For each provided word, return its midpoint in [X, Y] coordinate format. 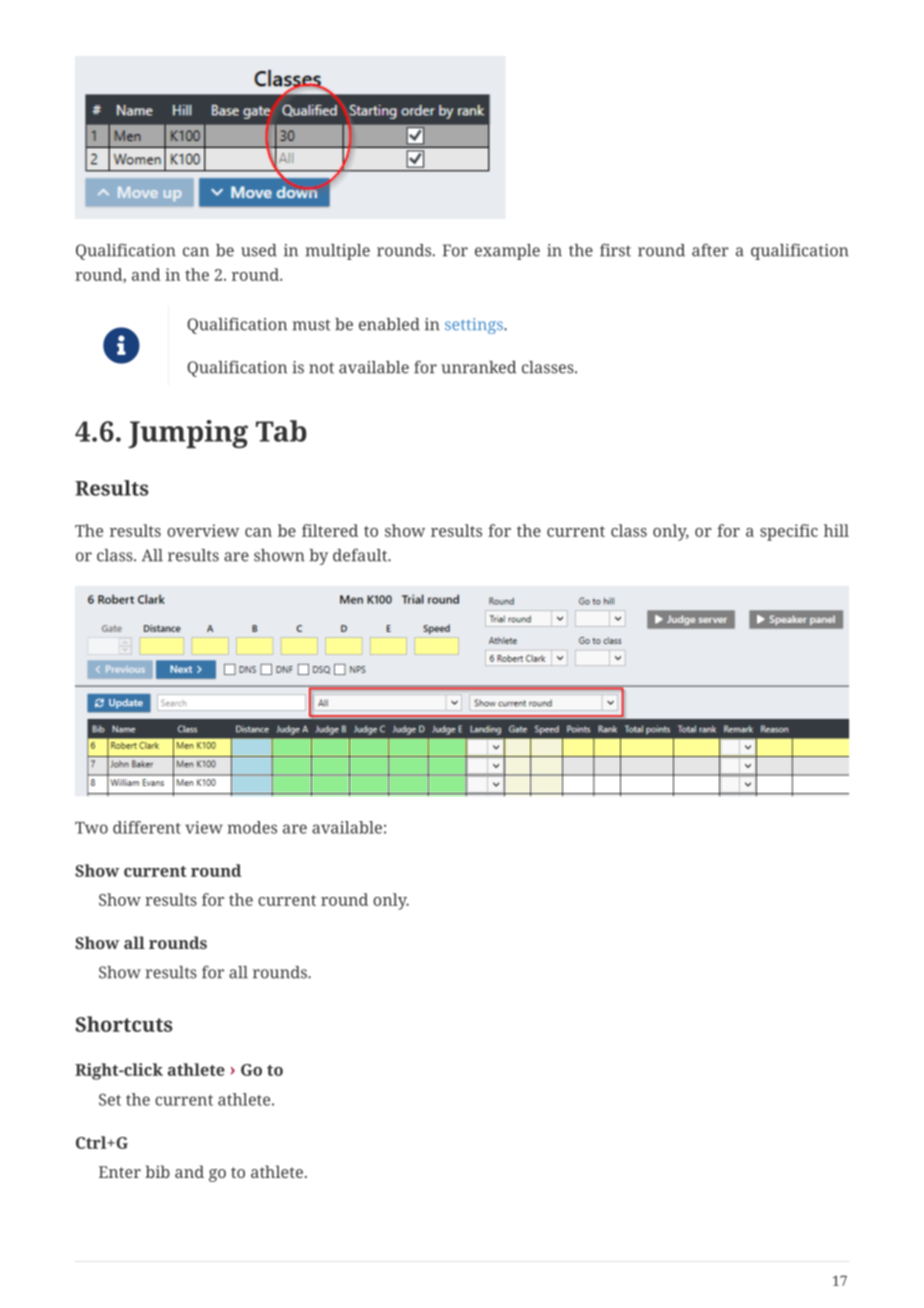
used [259, 250]
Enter [120, 1172]
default [361, 555]
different [147, 827]
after [710, 250]
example [507, 252]
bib [157, 1171]
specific [789, 532]
